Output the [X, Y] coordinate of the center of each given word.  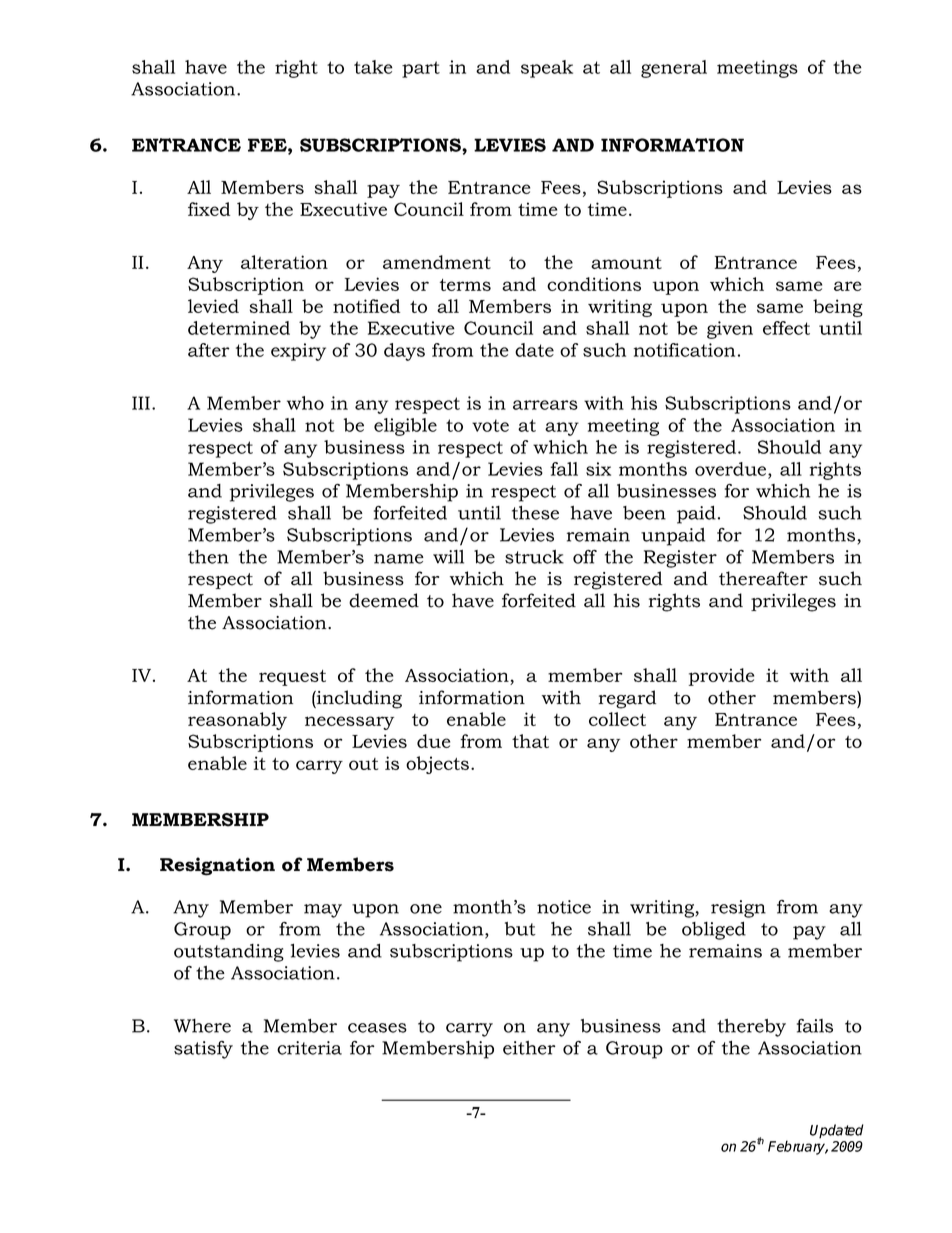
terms [465, 285]
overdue [732, 469]
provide [721, 677]
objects [437, 765]
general [674, 69]
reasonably [237, 721]
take [373, 67]
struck [534, 557]
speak [547, 69]
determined [239, 328]
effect [786, 328]
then [208, 557]
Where [202, 1026]
